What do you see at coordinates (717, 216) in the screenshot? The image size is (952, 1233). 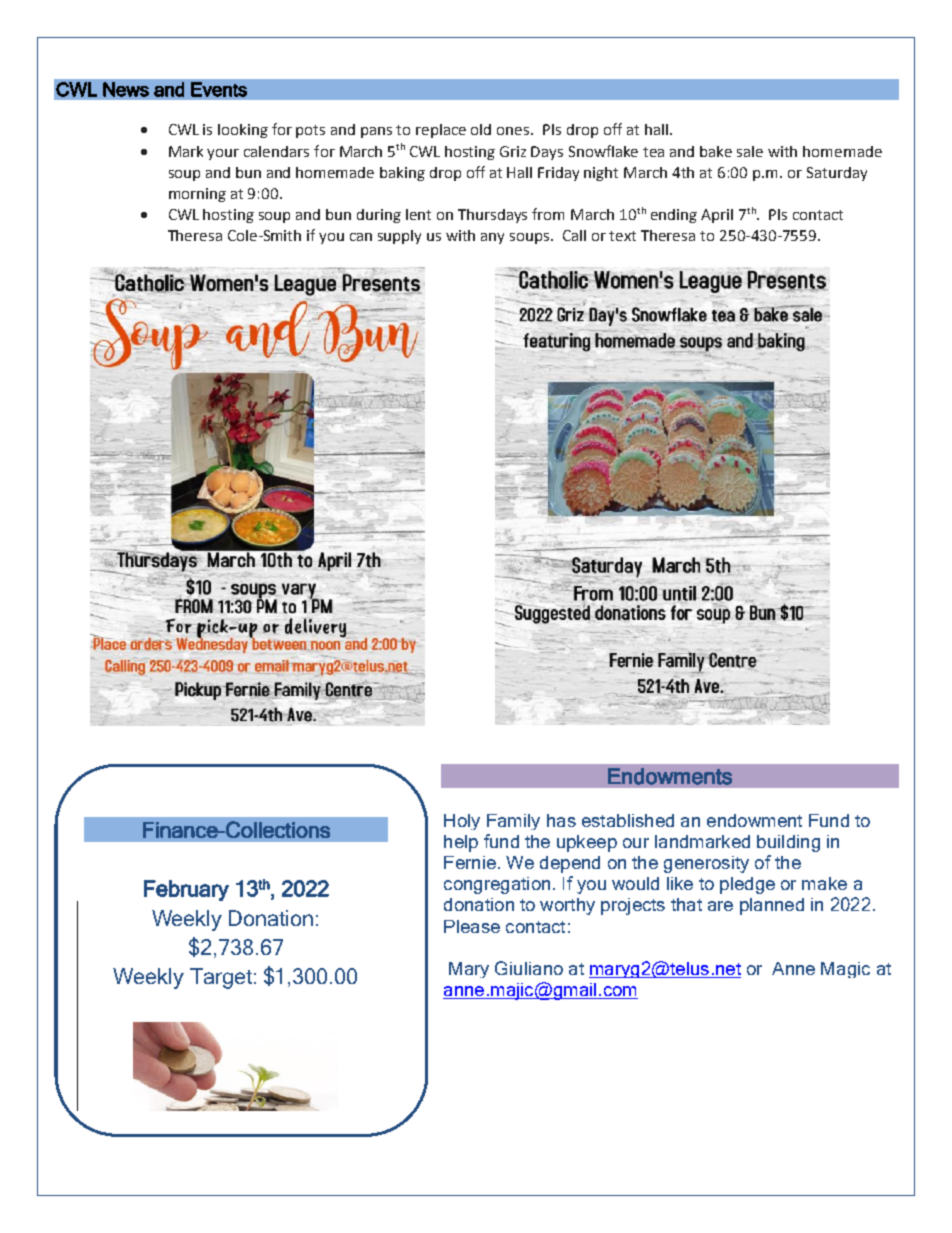 I see `April` at bounding box center [717, 216].
